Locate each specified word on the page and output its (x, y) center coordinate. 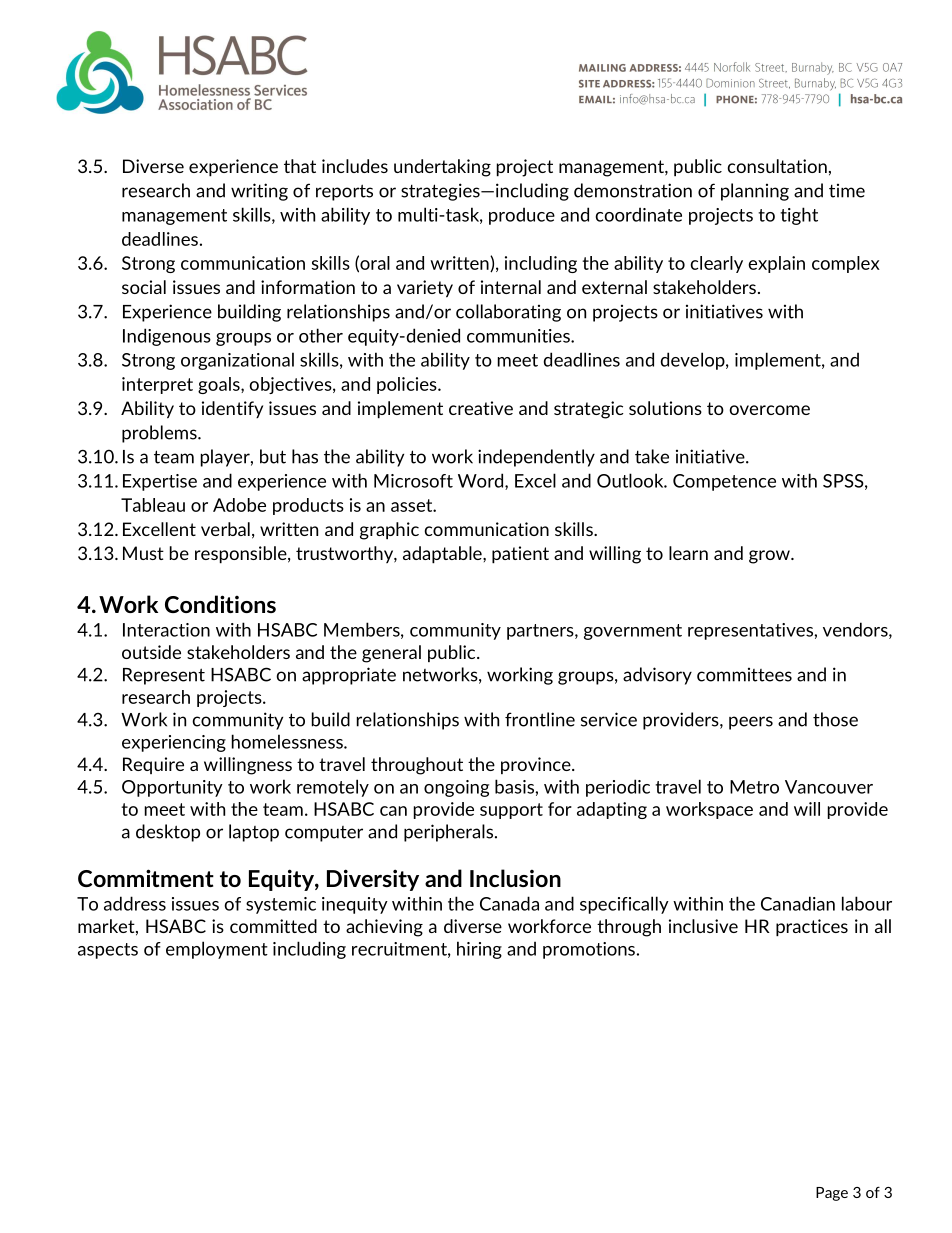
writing (259, 192)
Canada (509, 903)
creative (481, 408)
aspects (108, 951)
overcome (769, 410)
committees (744, 675)
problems (160, 434)
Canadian (798, 903)
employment (217, 950)
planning (755, 192)
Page (832, 1194)
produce (522, 216)
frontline (540, 719)
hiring (479, 950)
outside (151, 652)
